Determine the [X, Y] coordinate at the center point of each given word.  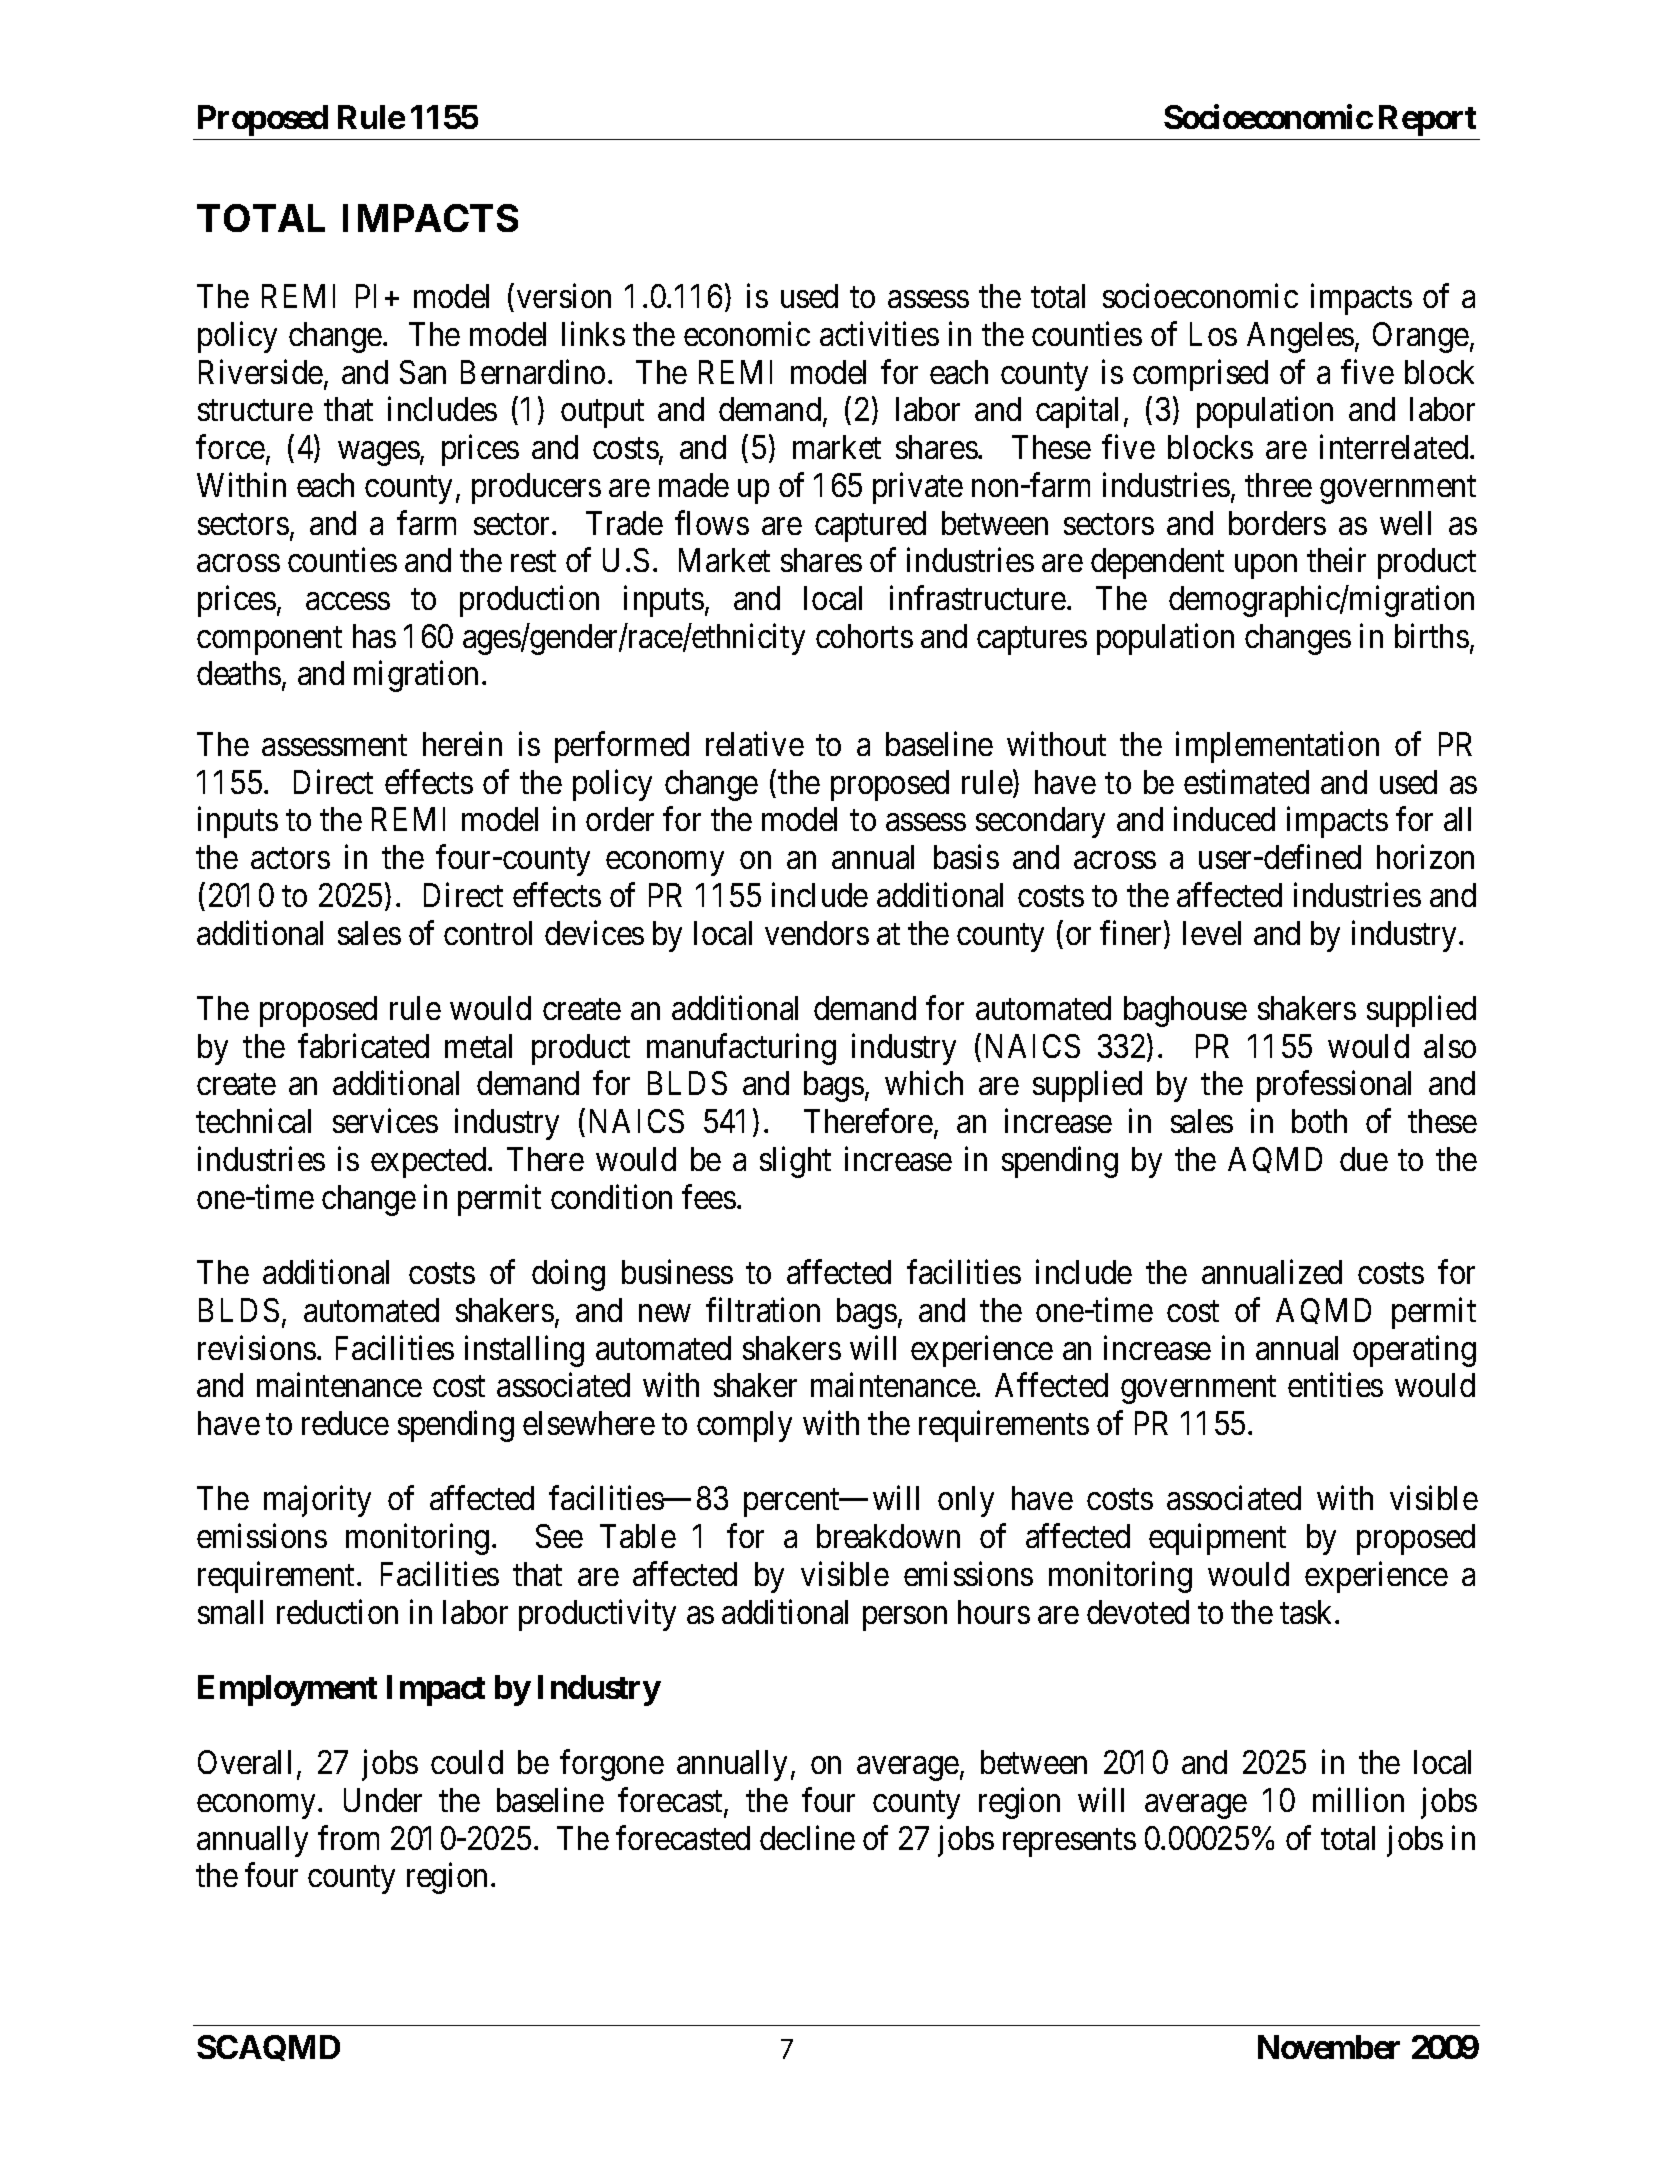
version [564, 296]
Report [1427, 120]
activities [879, 334]
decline [807, 1838]
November [1329, 2047]
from [348, 1838]
